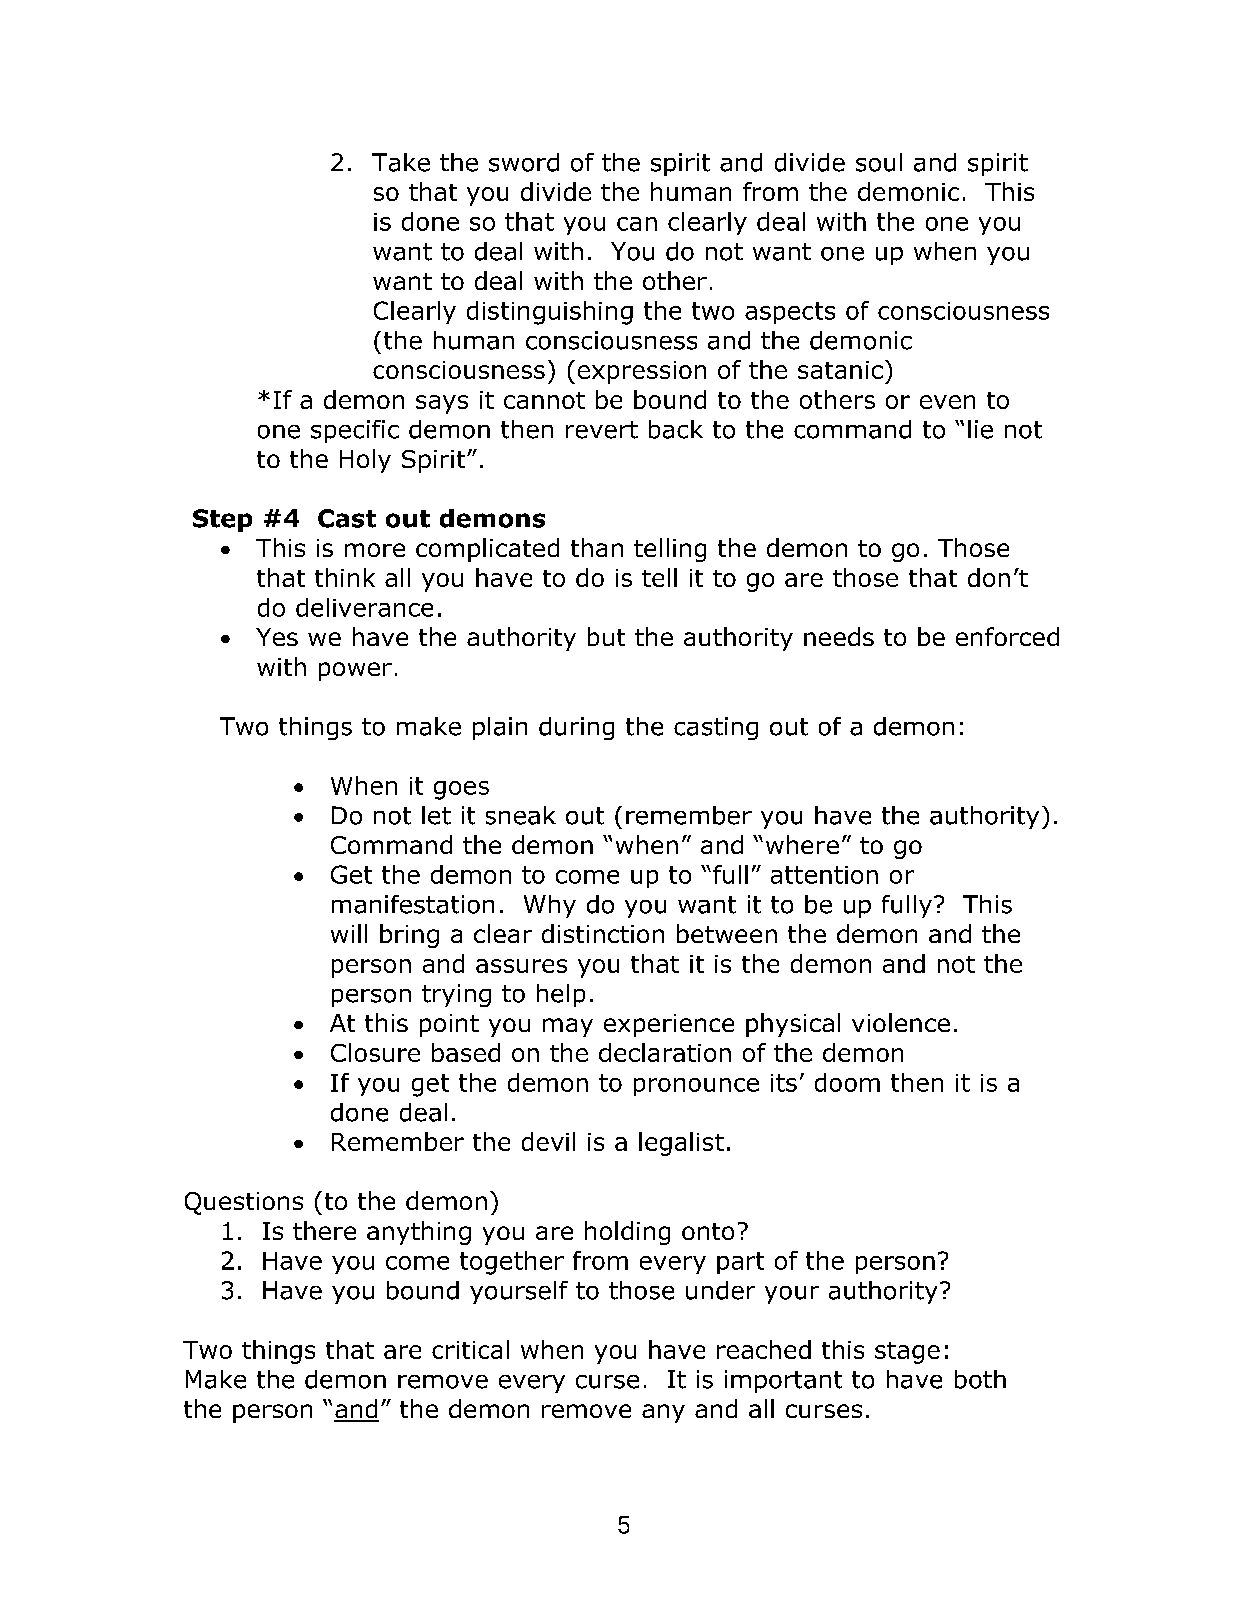 This screenshot has height=1612, width=1245. I want to click on there, so click(324, 1230).
